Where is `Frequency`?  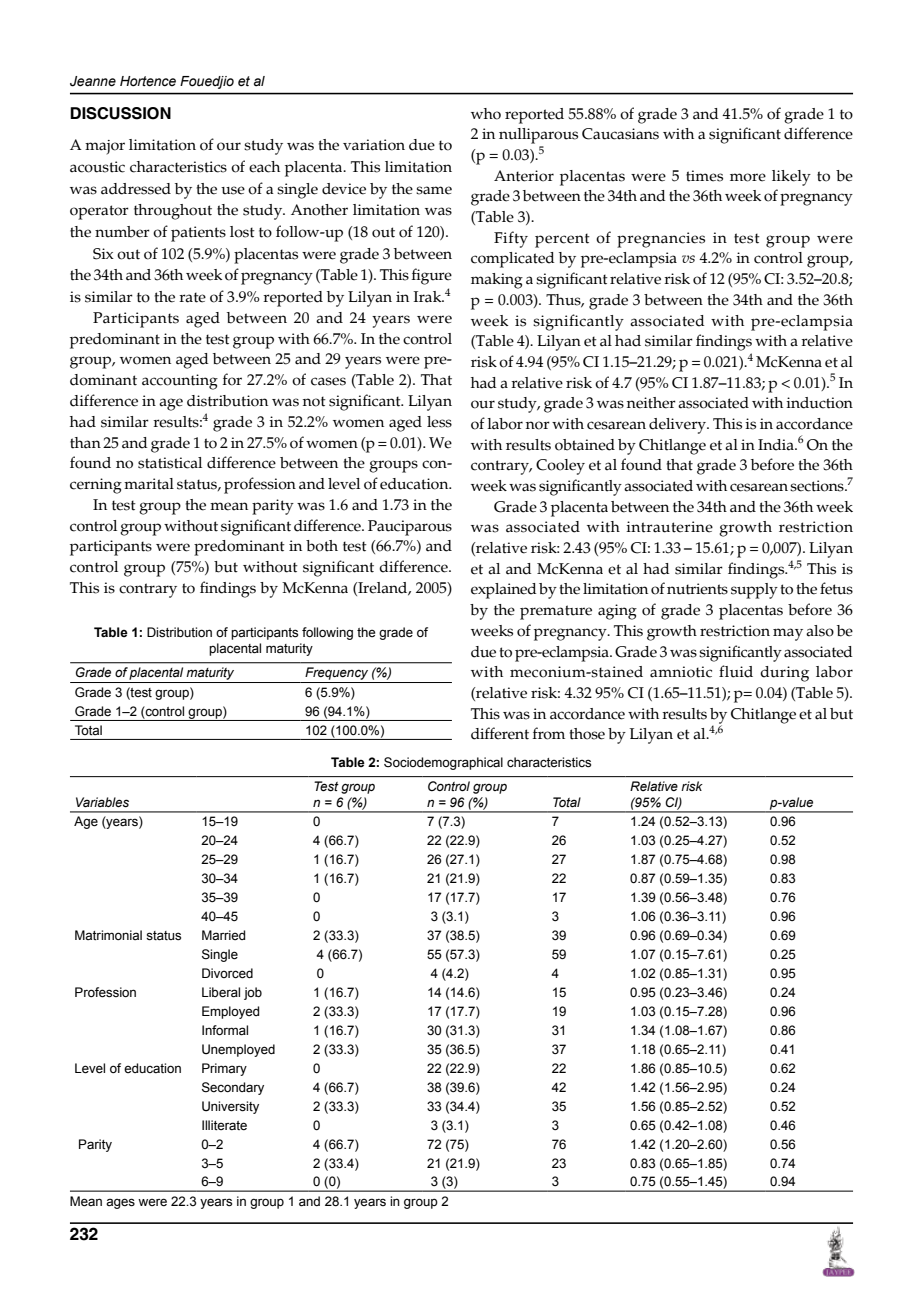
Frequency is located at coordinates (336, 673).
